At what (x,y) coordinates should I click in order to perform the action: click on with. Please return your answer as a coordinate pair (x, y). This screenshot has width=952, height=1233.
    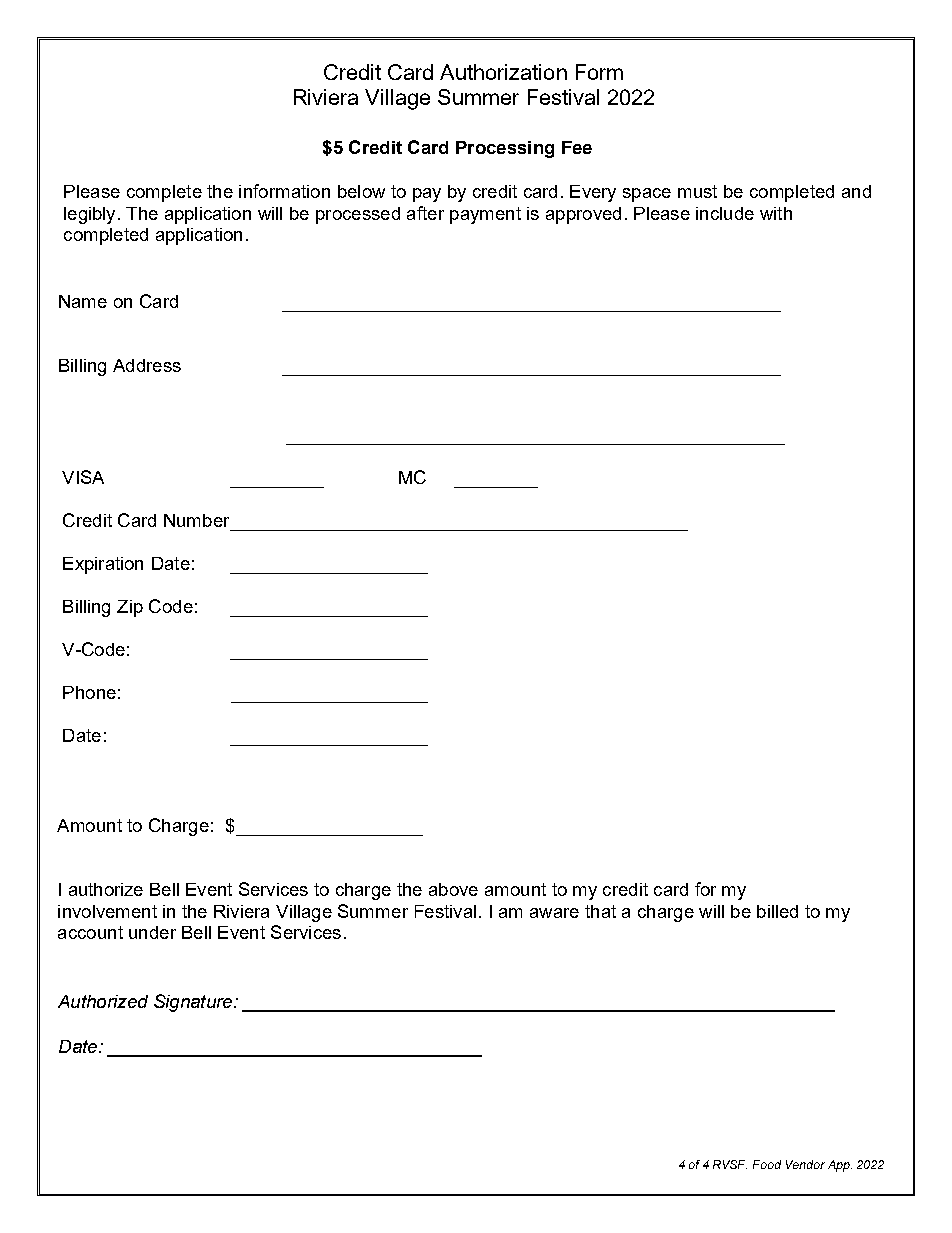
    Looking at the image, I should click on (776, 213).
